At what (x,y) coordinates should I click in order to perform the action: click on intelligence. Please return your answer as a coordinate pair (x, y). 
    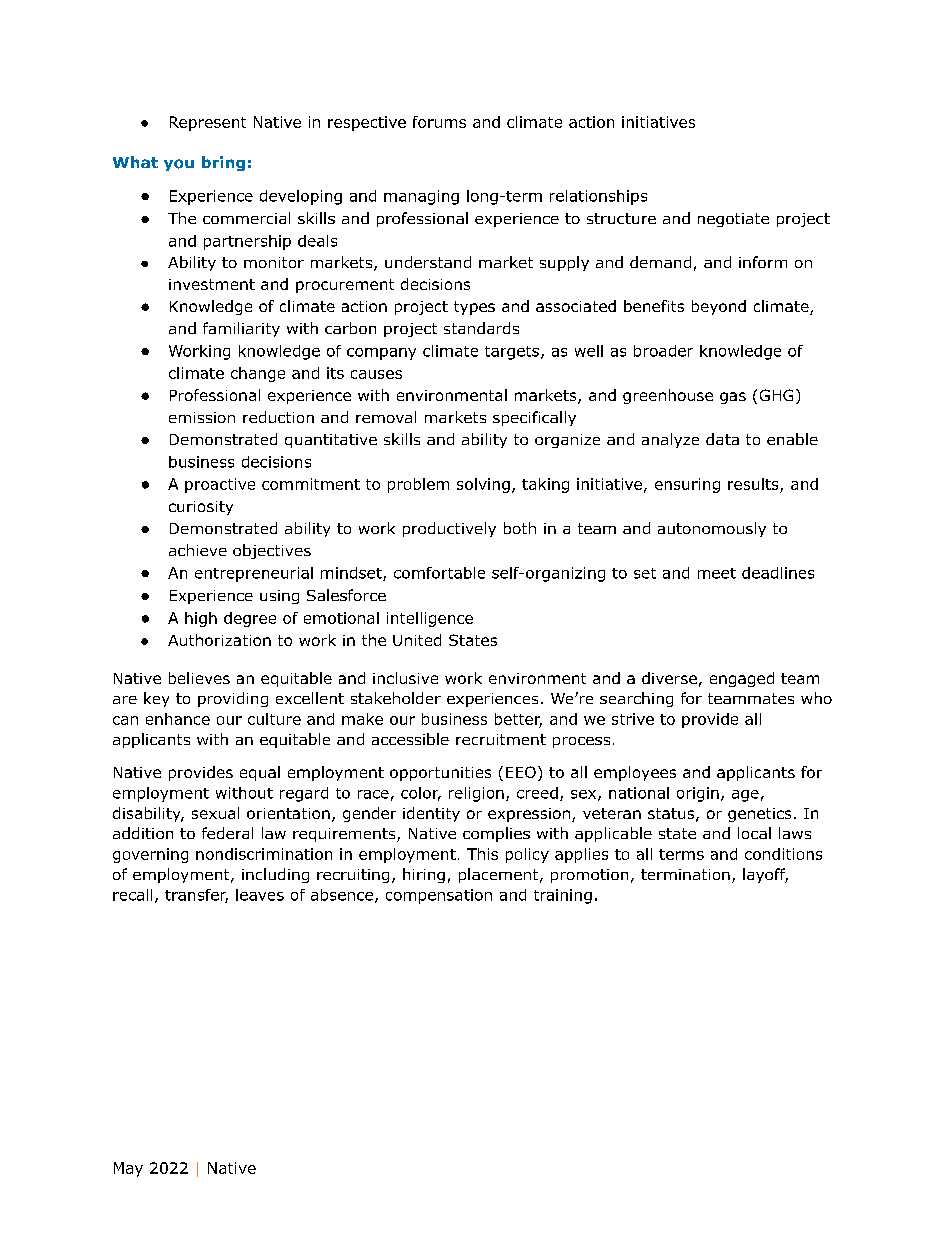
    Looking at the image, I should click on (430, 619).
